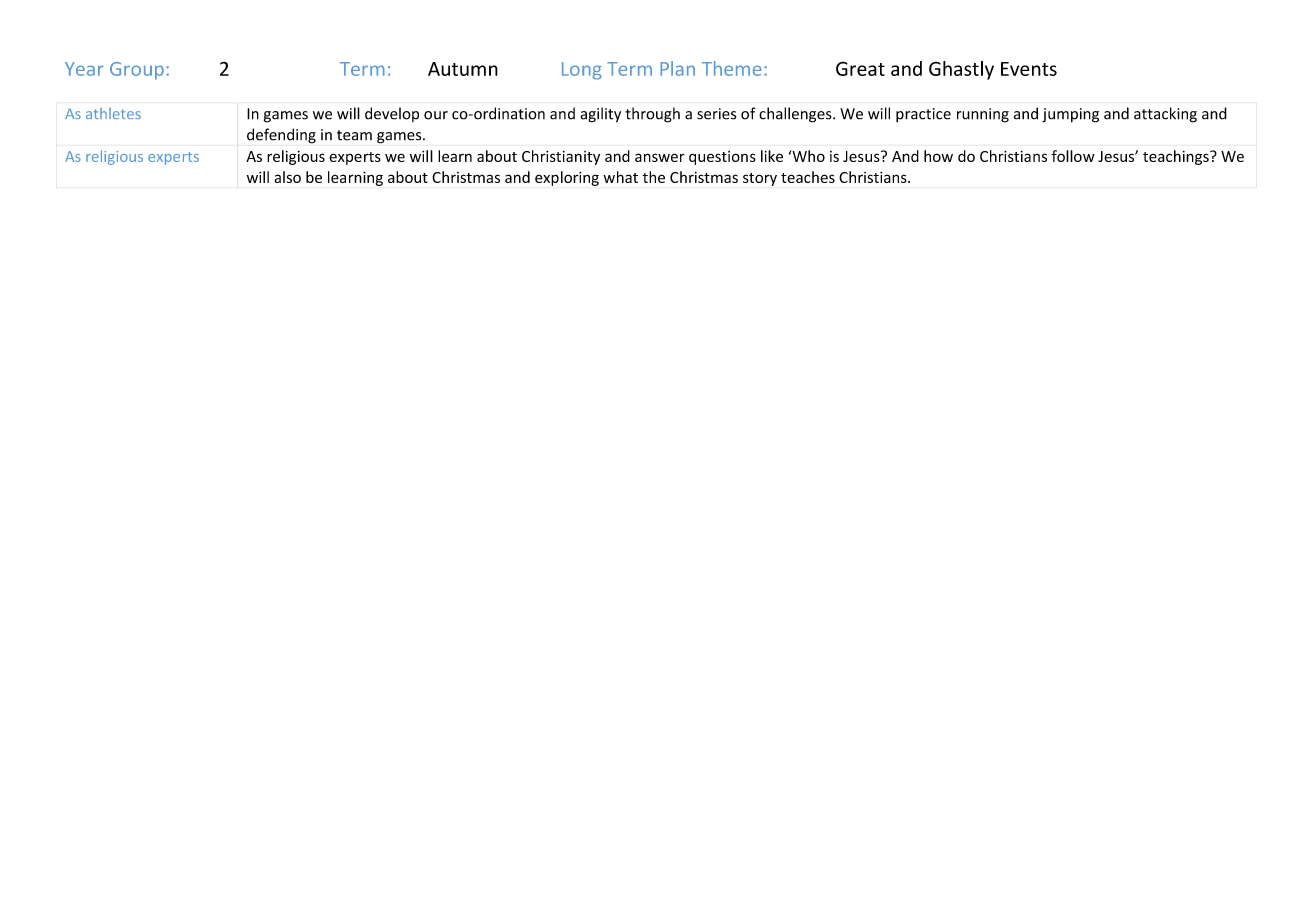 This screenshot has height=924, width=1308. What do you see at coordinates (1029, 69) in the screenshot?
I see `Events` at bounding box center [1029, 69].
